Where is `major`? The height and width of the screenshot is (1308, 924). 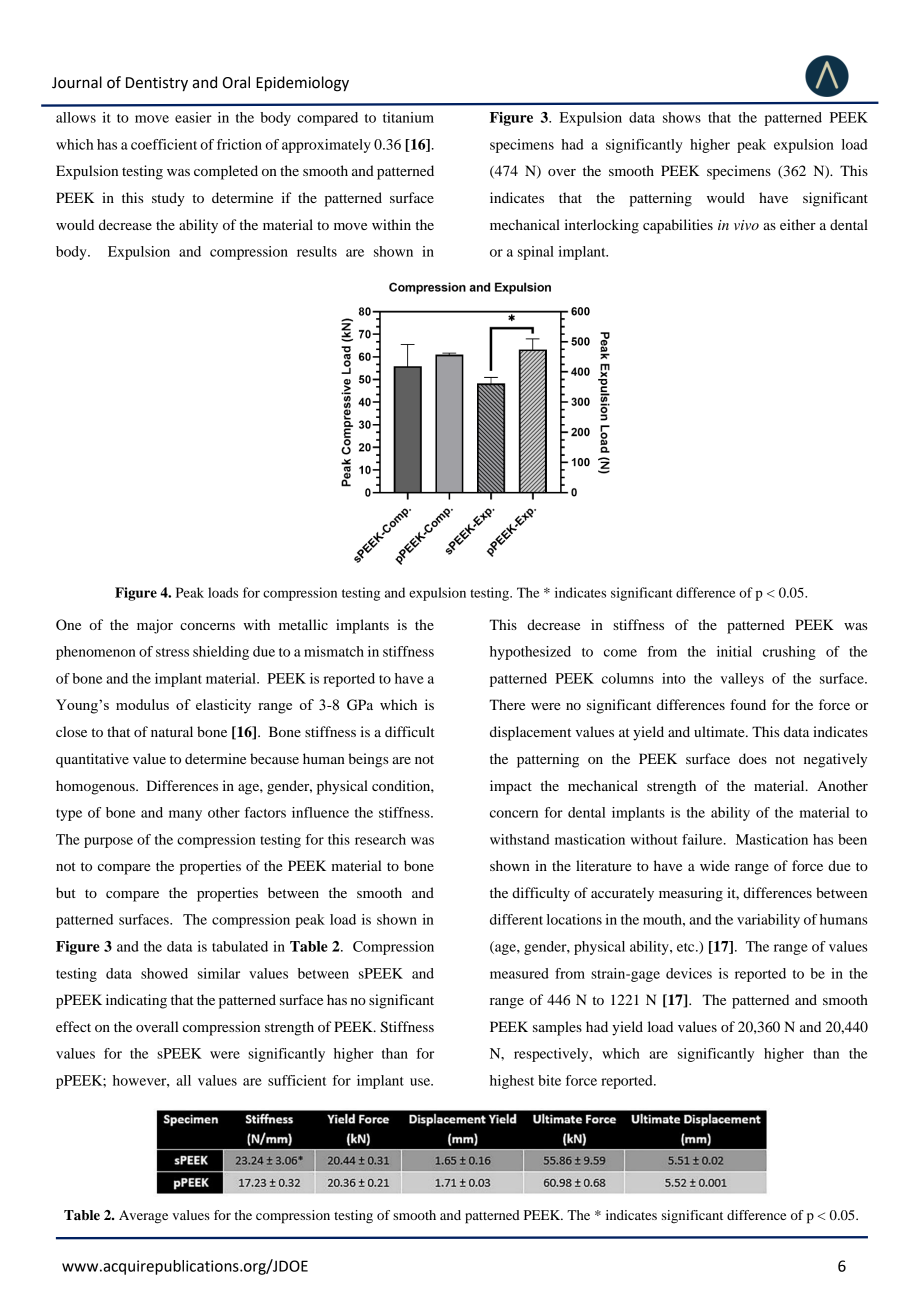 major is located at coordinates (155, 626).
